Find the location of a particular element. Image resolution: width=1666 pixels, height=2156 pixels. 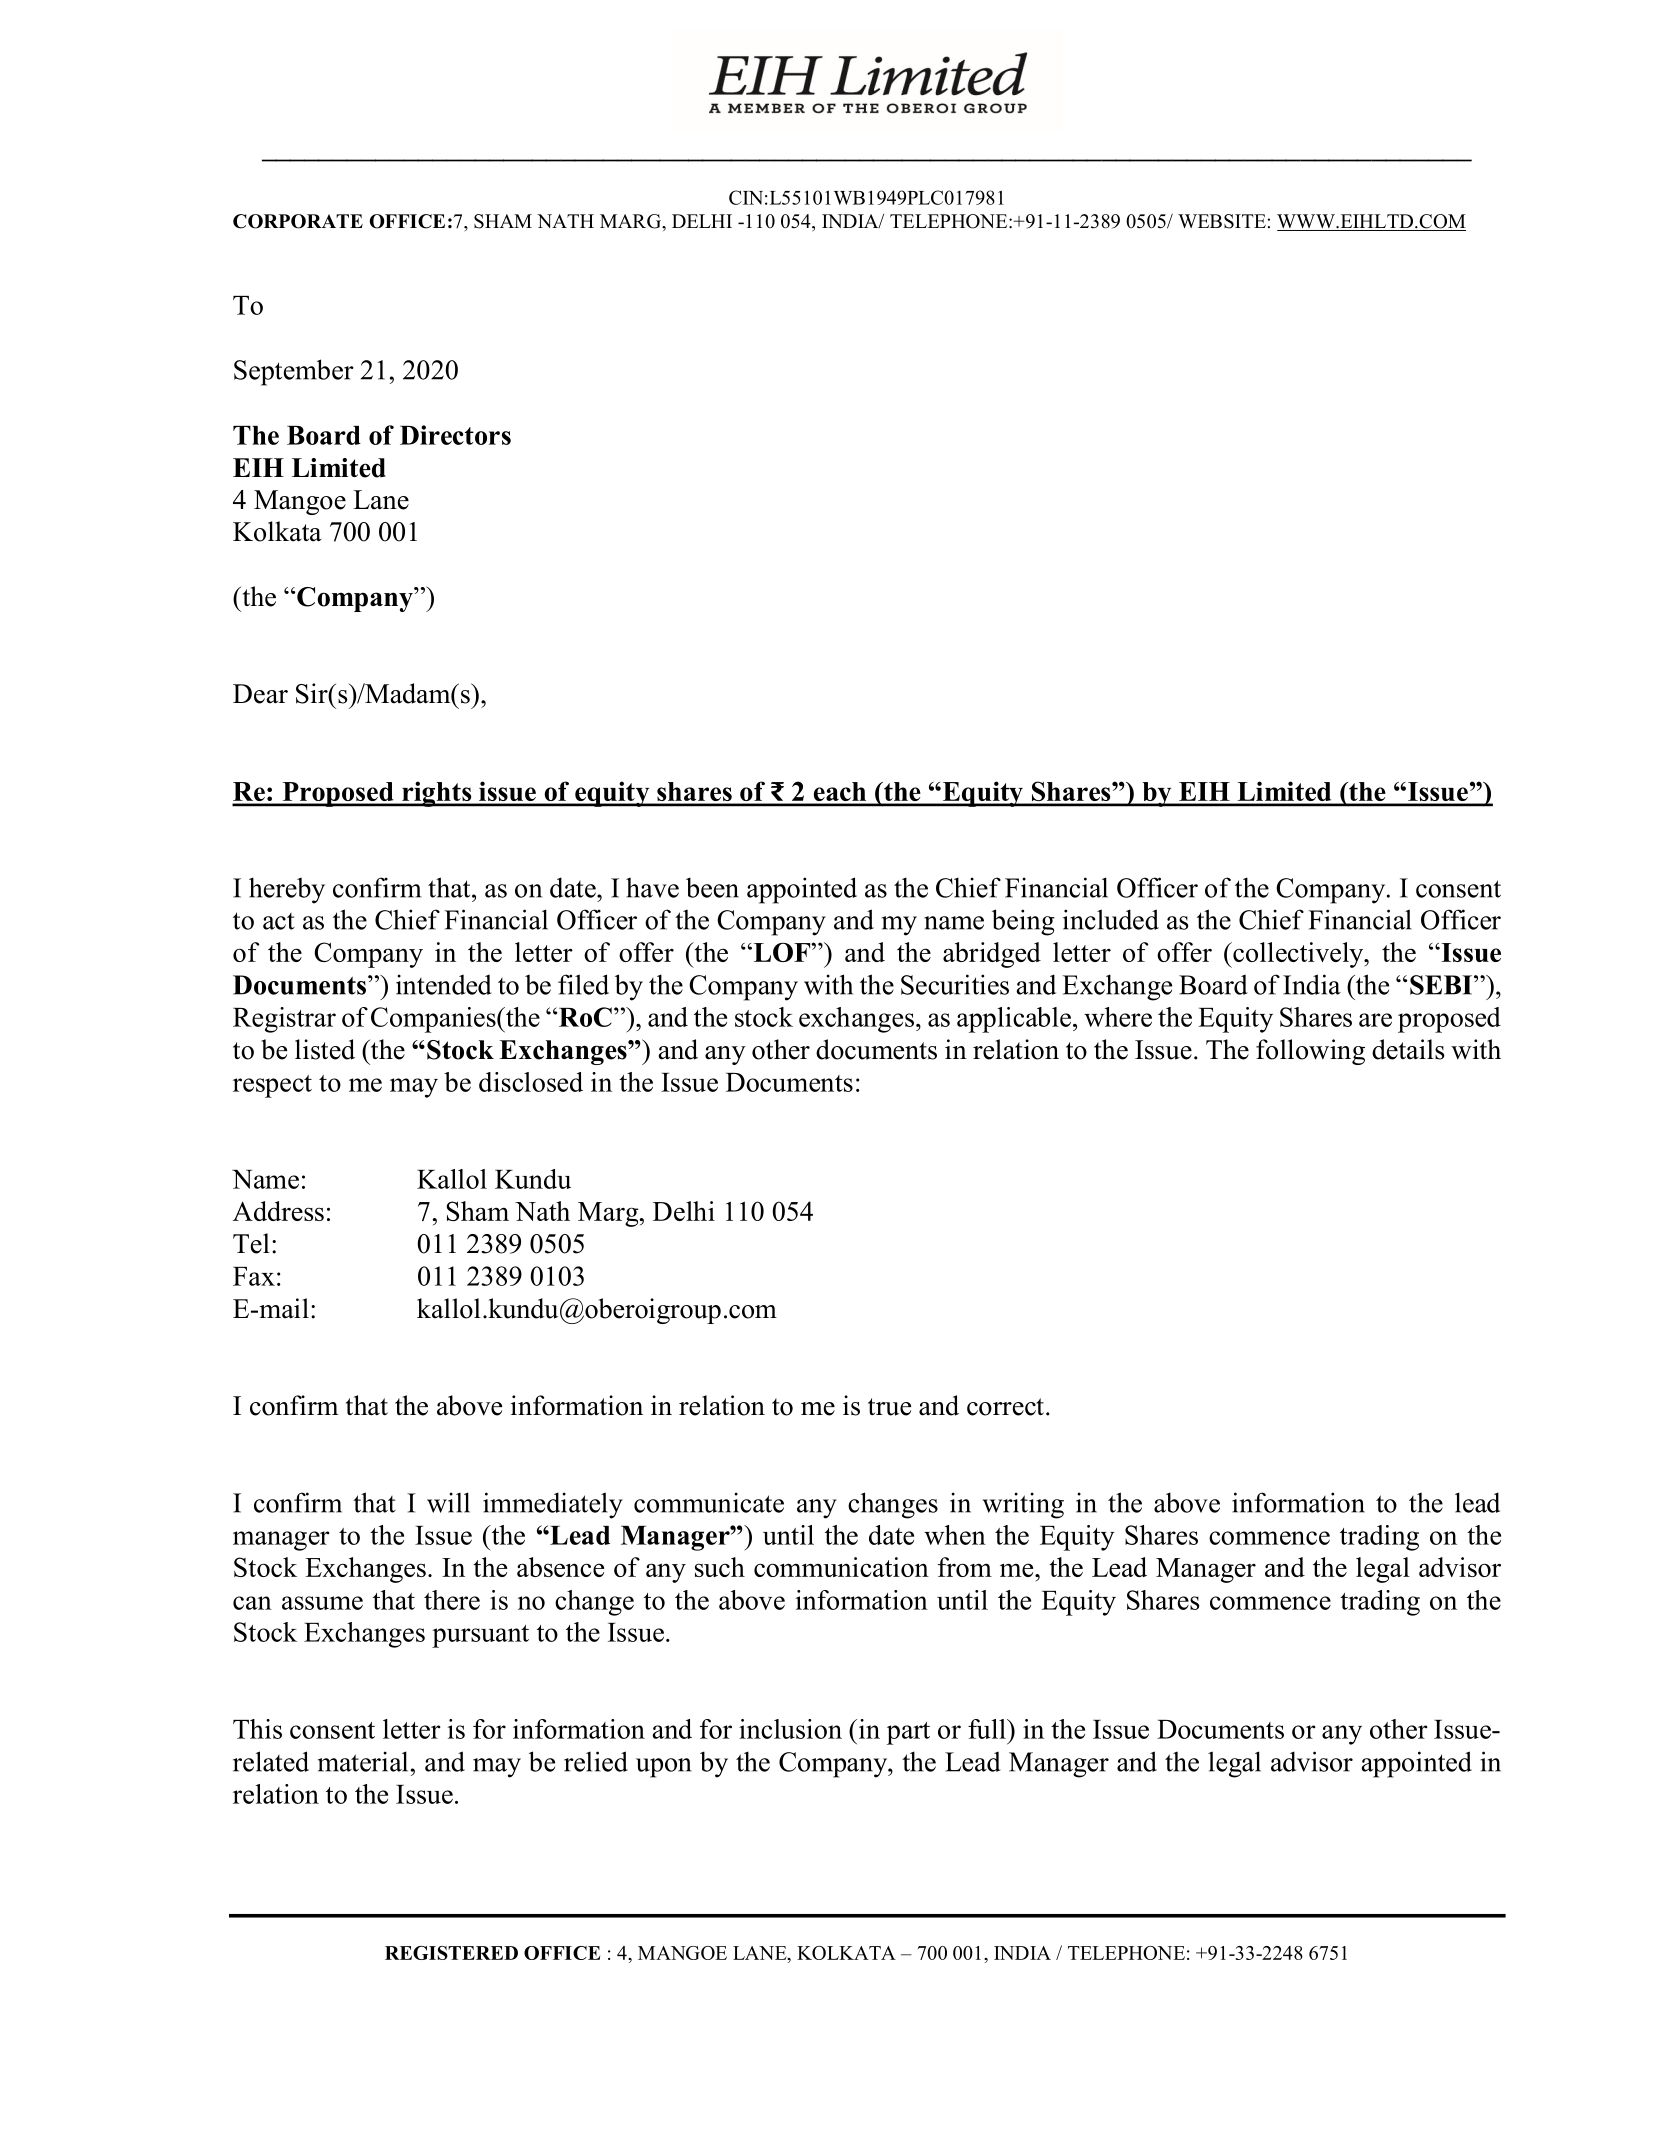

Dear is located at coordinates (260, 694).
